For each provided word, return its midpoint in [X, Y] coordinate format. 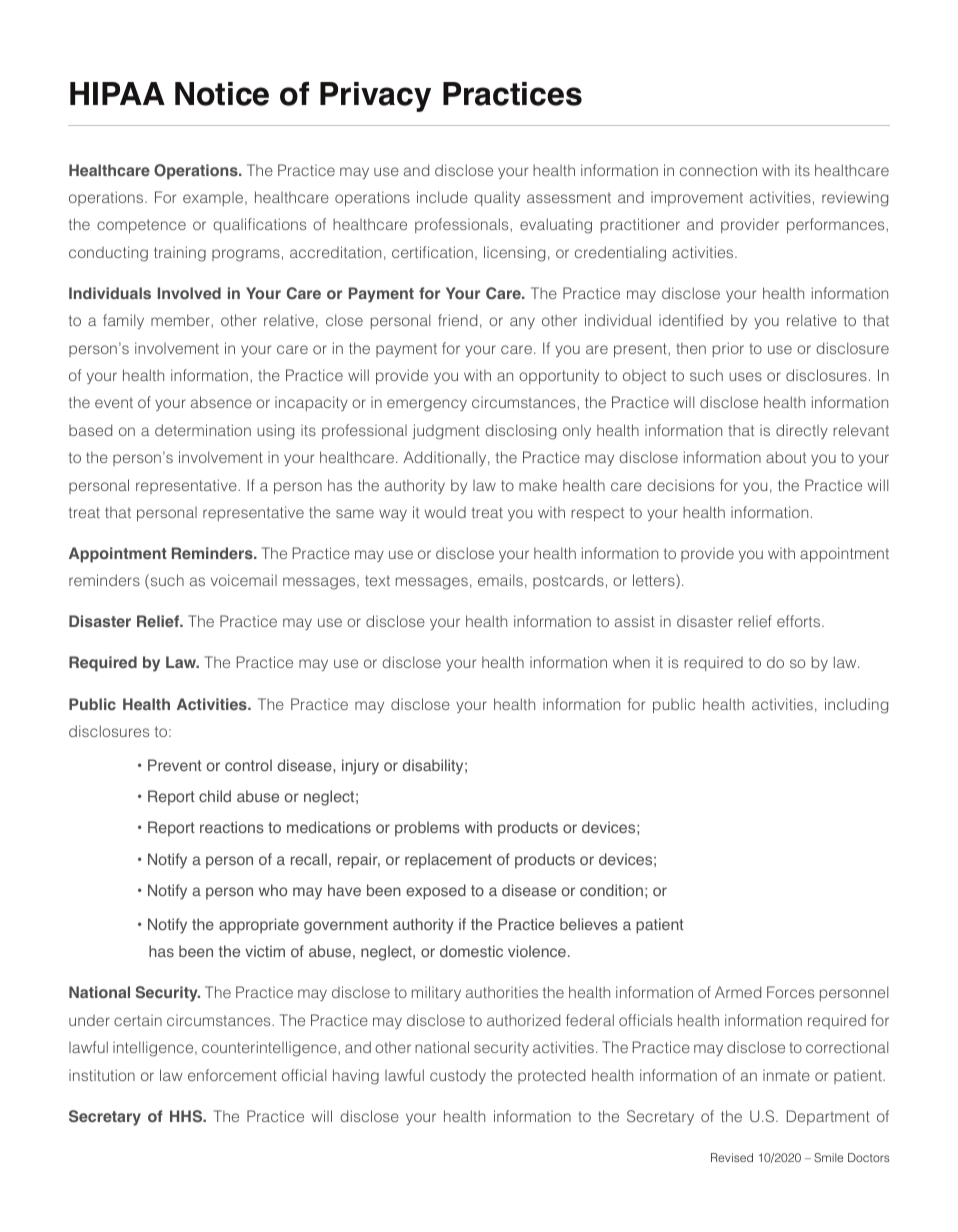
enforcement [232, 1075]
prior [728, 349]
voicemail [244, 580]
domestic [471, 951]
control [248, 765]
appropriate [259, 926]
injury [360, 767]
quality [497, 198]
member [181, 320]
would [445, 512]
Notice [222, 94]
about [786, 457]
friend [457, 320]
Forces [790, 992]
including [856, 706]
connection [718, 170]
